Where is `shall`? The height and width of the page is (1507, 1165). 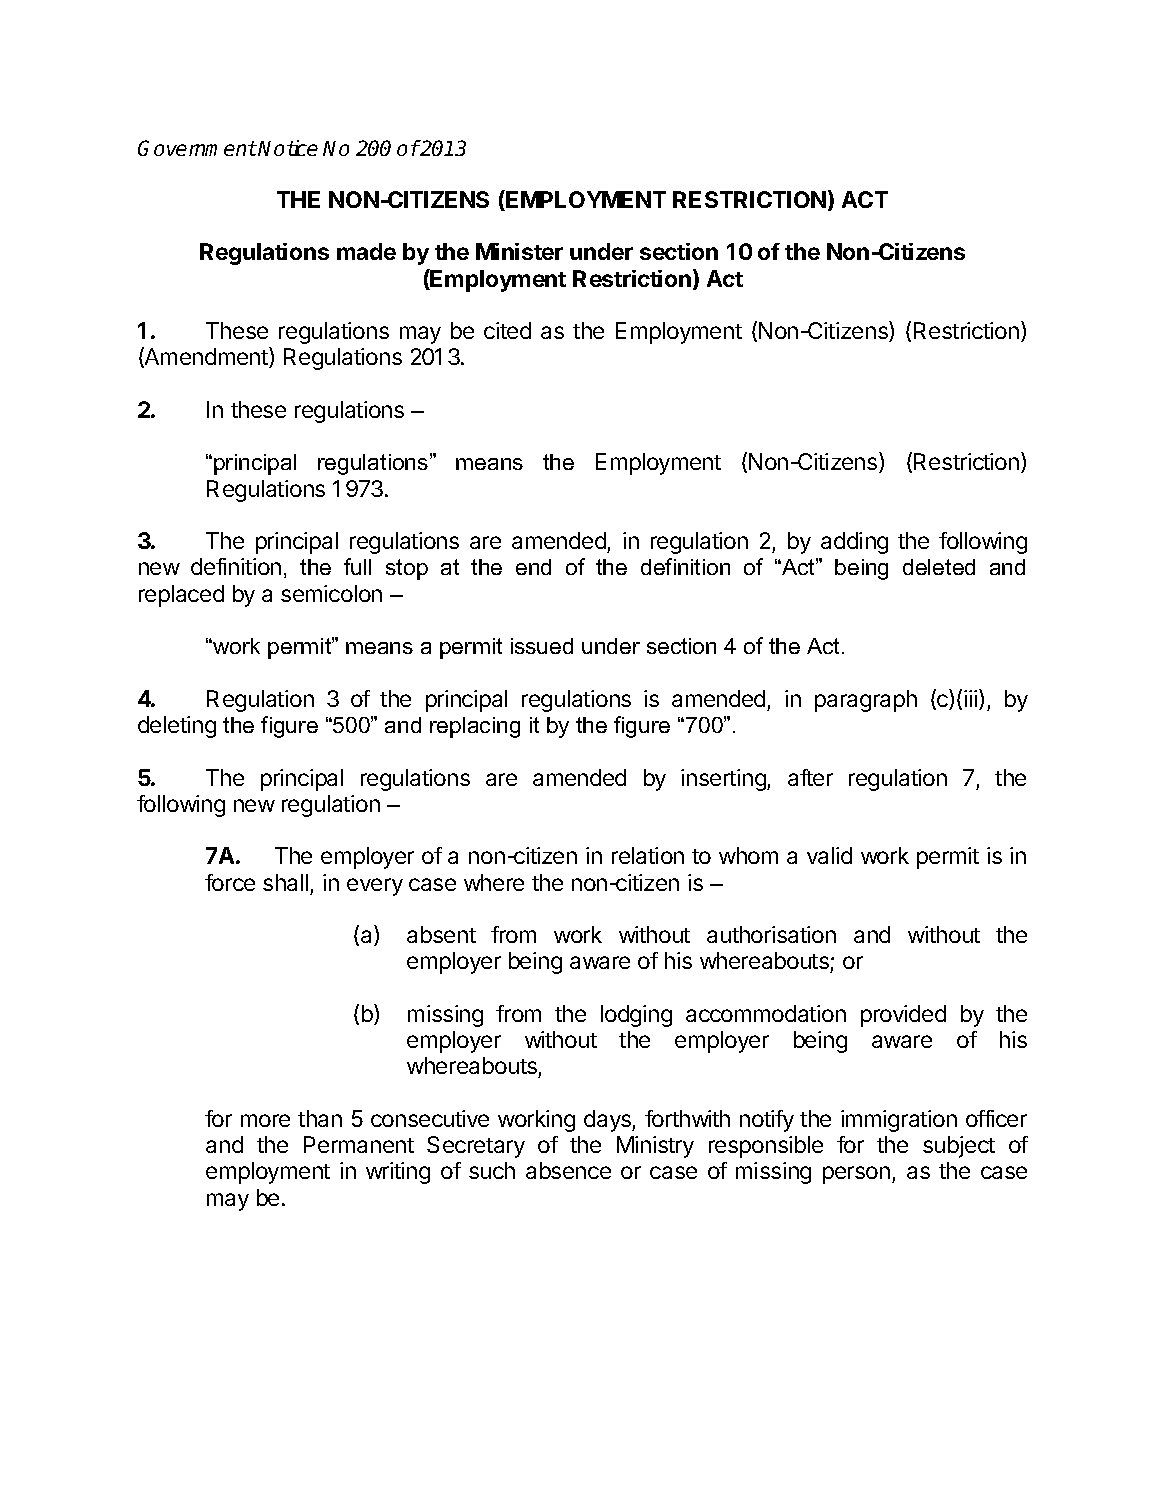
shall is located at coordinates (285, 882).
